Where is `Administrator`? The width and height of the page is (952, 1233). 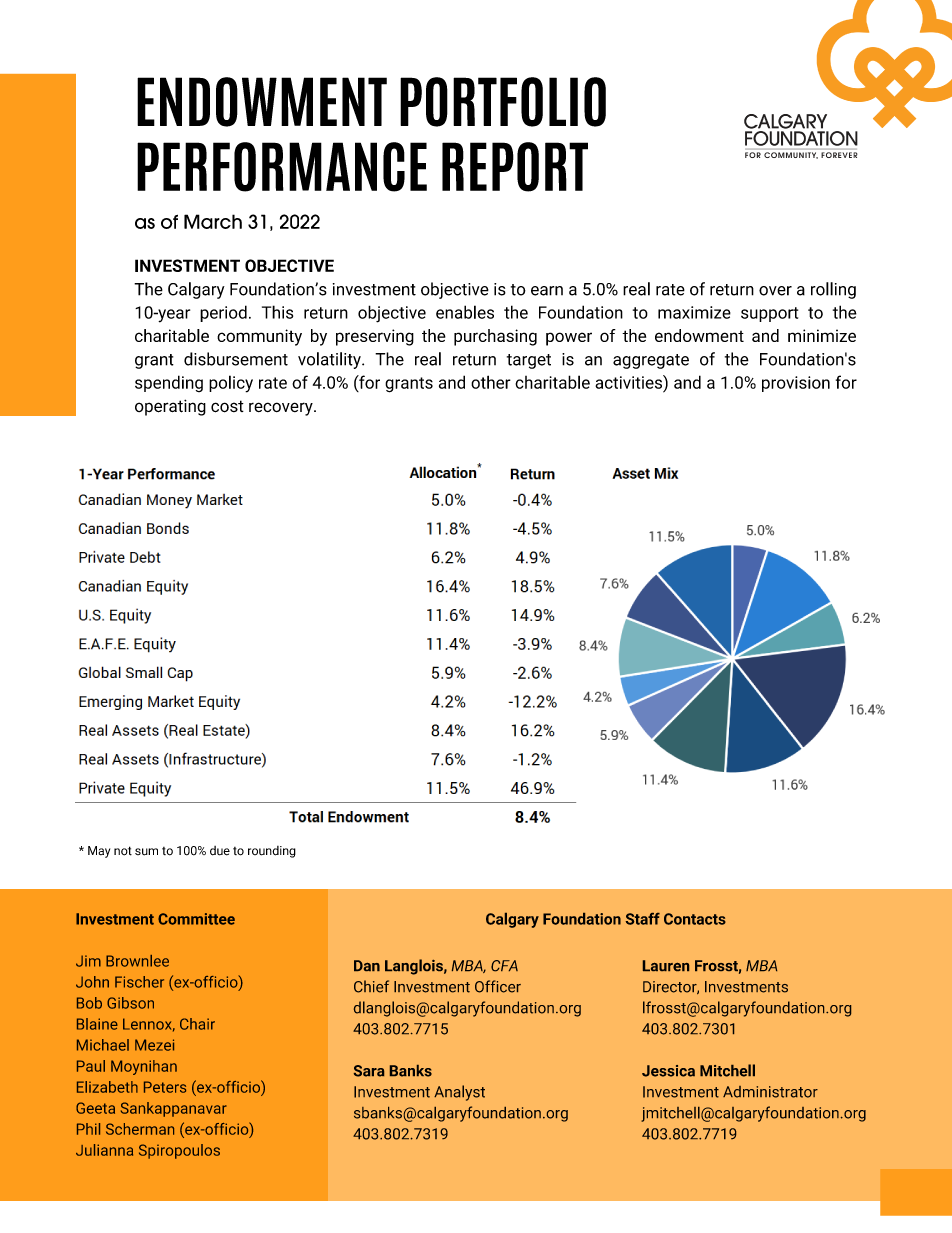 Administrator is located at coordinates (770, 1092).
